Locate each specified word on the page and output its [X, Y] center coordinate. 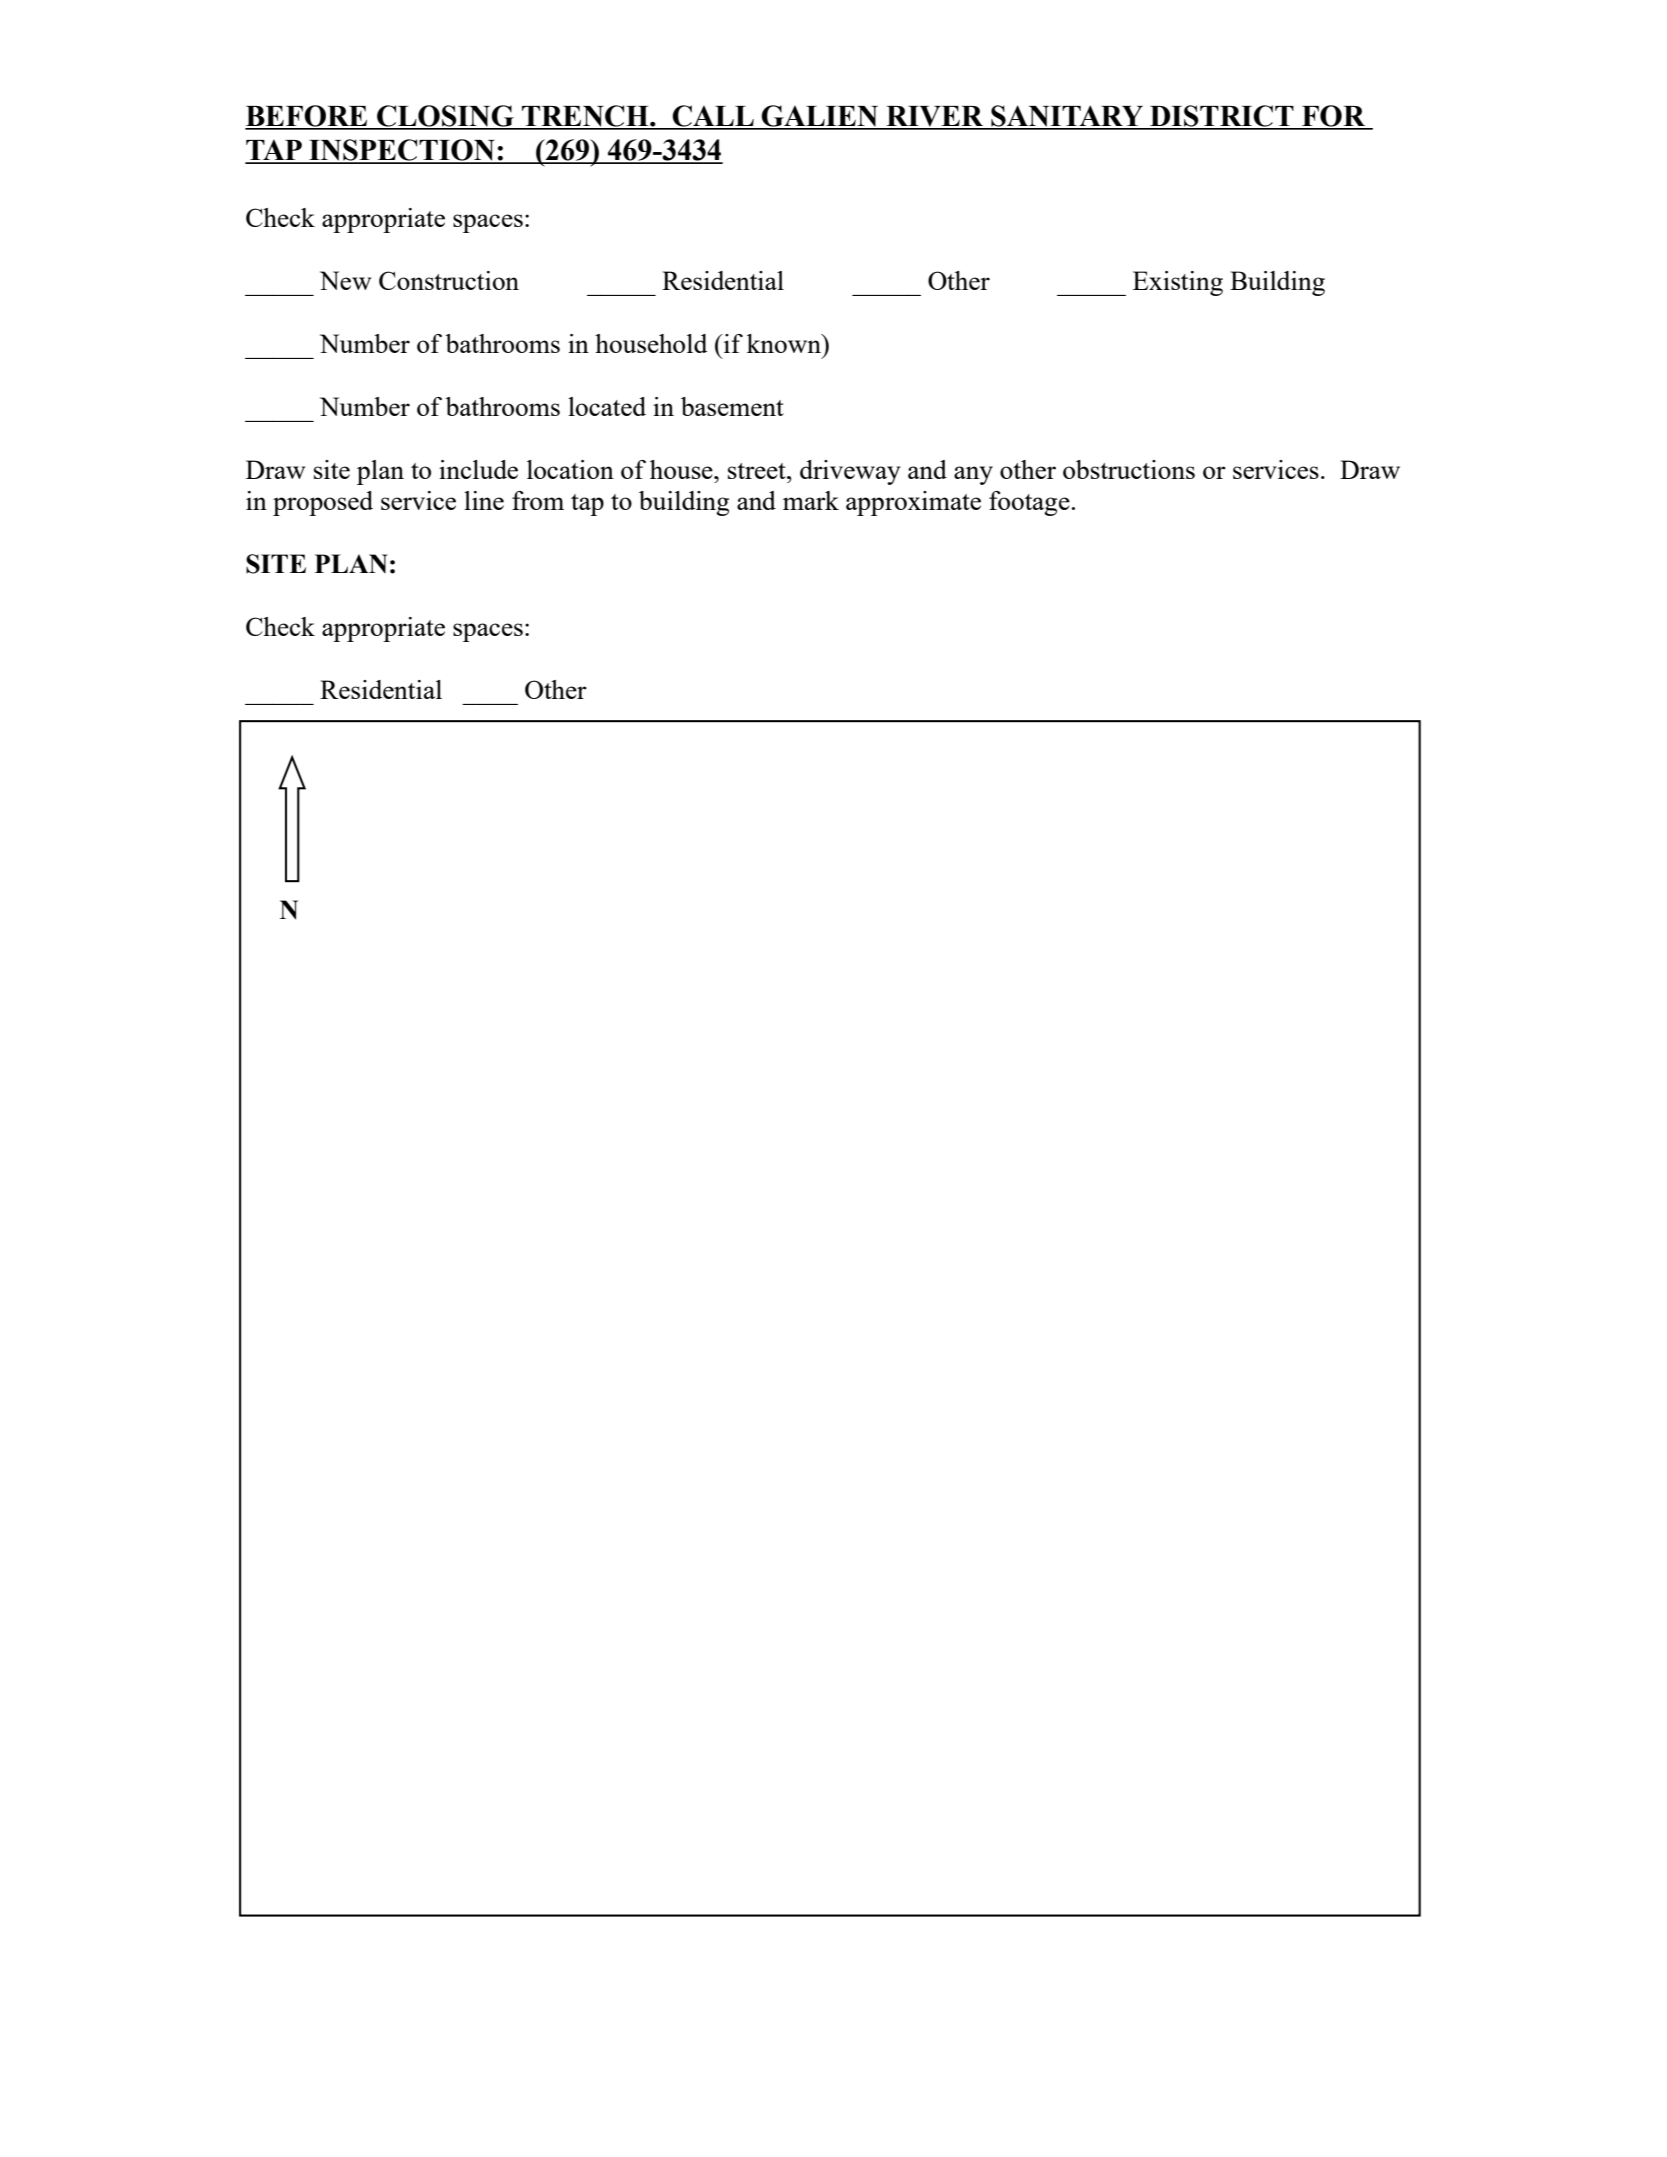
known [785, 343]
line [484, 500]
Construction [449, 280]
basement [732, 406]
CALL [713, 117]
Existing [1178, 283]
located [607, 406]
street [758, 471]
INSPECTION [402, 151]
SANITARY [1067, 117]
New [345, 280]
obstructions [1129, 469]
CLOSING [445, 117]
